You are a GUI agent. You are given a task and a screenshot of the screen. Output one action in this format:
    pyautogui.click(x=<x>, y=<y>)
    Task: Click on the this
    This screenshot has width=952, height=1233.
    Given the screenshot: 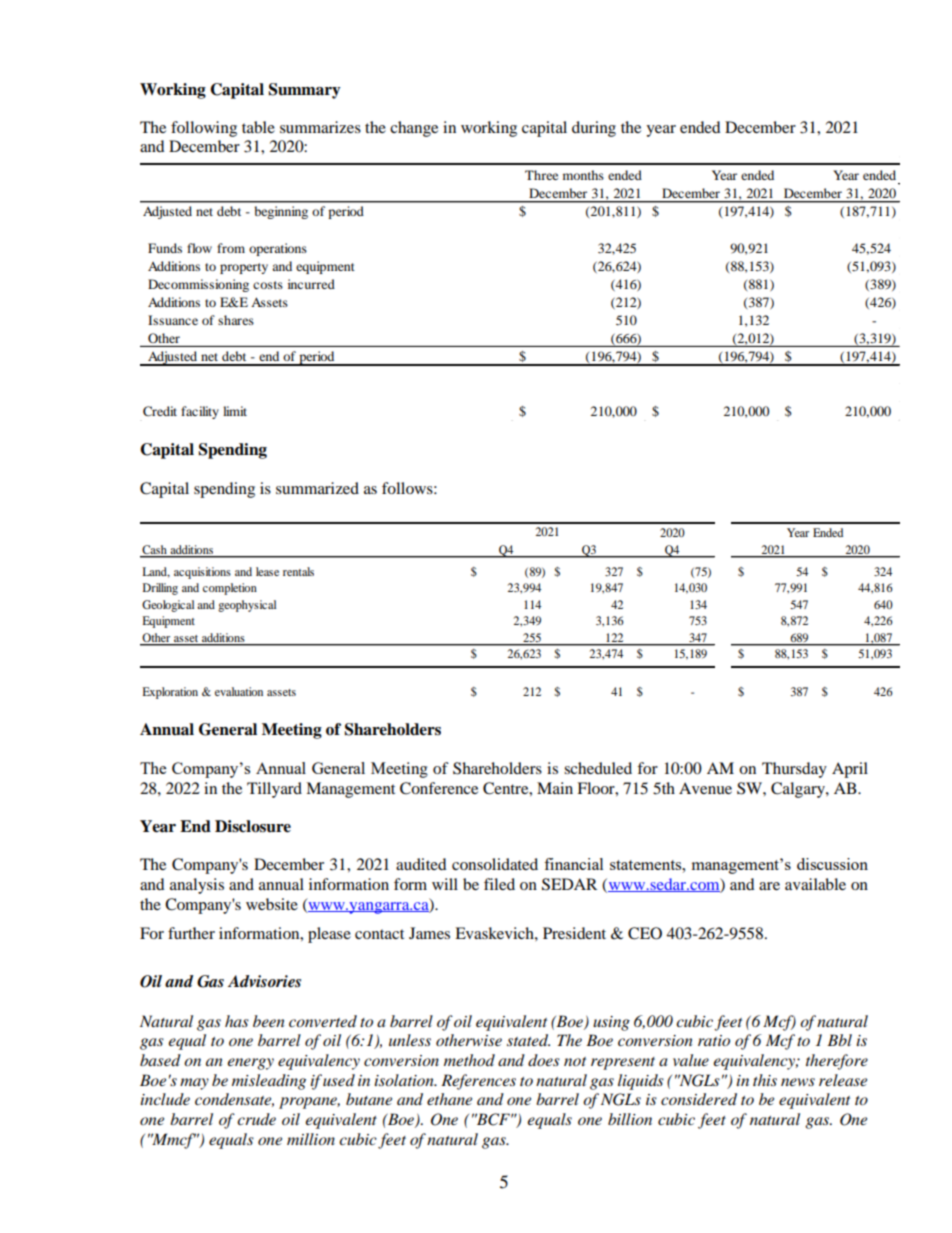 What is the action you would take?
    pyautogui.click(x=765, y=1080)
